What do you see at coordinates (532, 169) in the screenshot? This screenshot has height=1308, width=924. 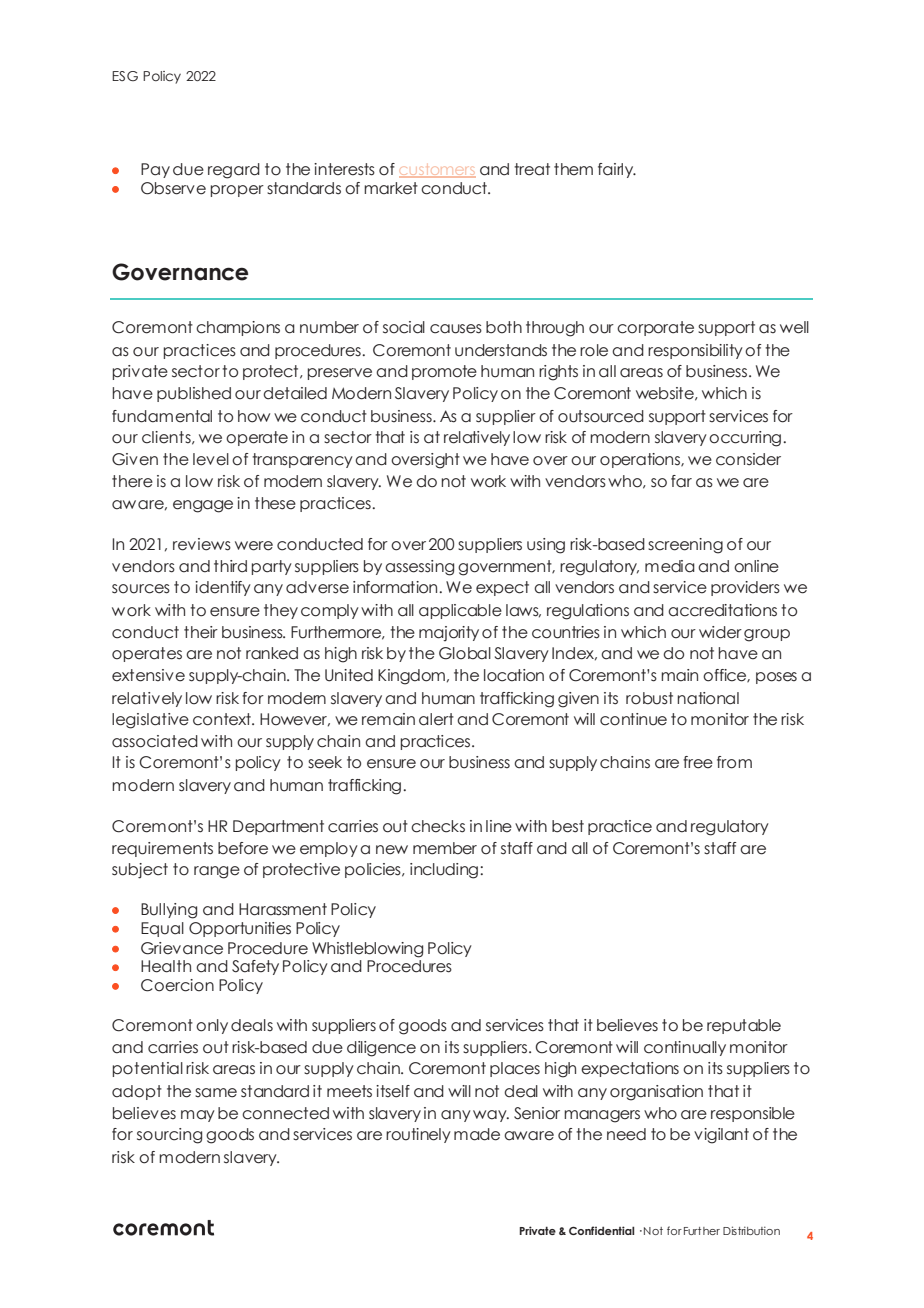 I see `treat` at bounding box center [532, 169].
